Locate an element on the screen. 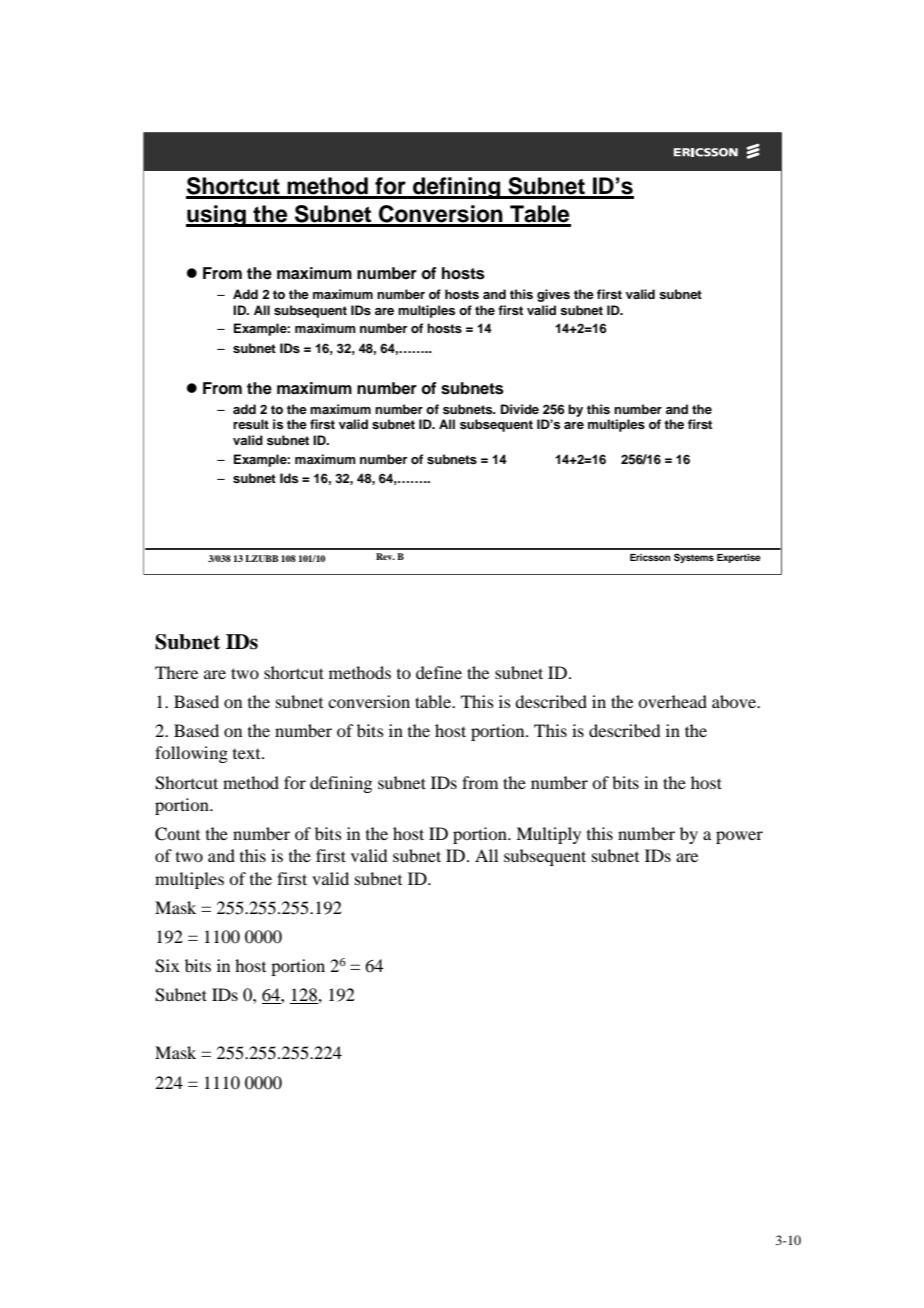  Systems is located at coordinates (694, 558).
